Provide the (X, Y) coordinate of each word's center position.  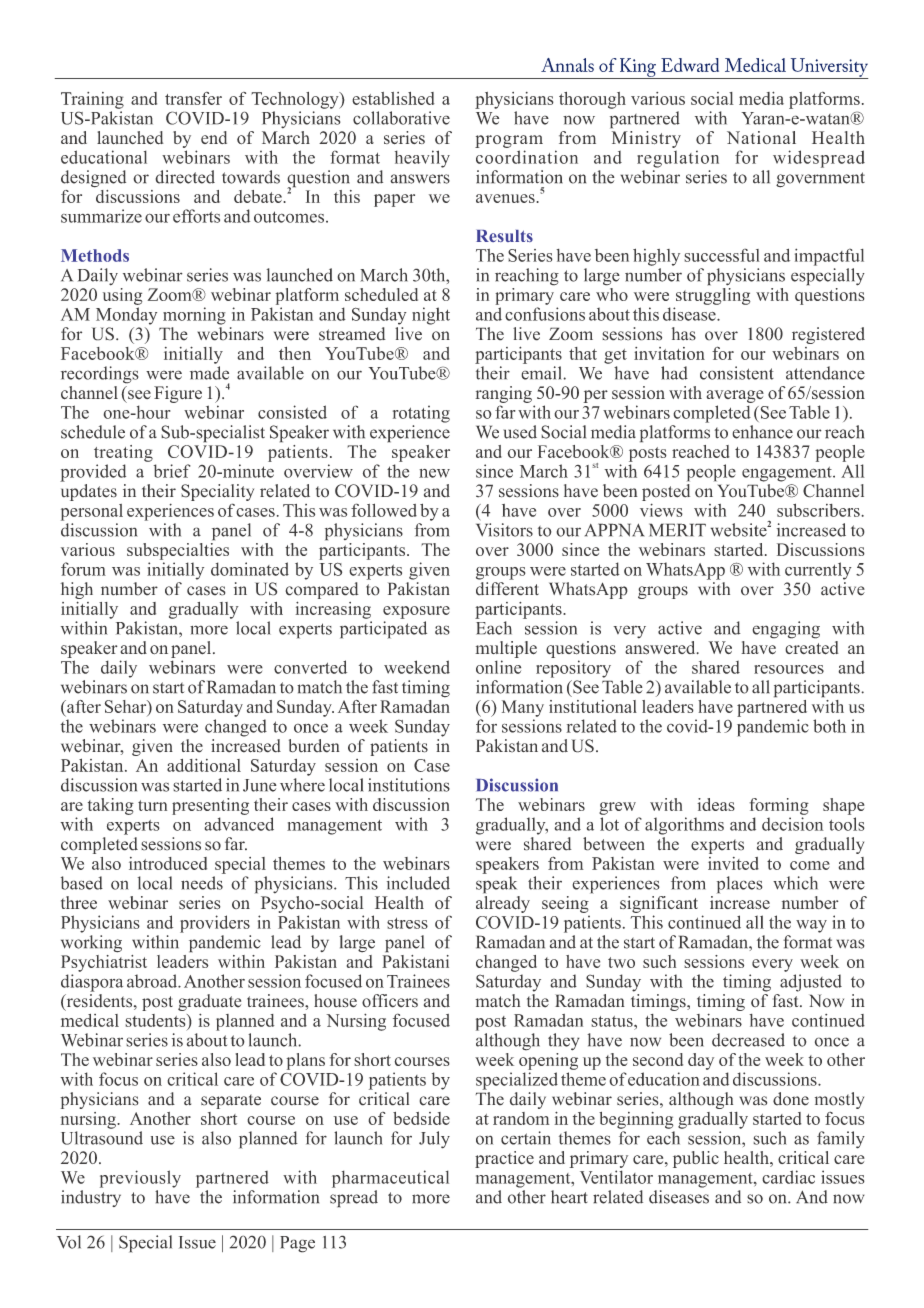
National (761, 137)
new (434, 473)
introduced (168, 863)
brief (172, 471)
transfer (193, 98)
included (418, 883)
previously (140, 1179)
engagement (788, 474)
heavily (422, 159)
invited (733, 863)
